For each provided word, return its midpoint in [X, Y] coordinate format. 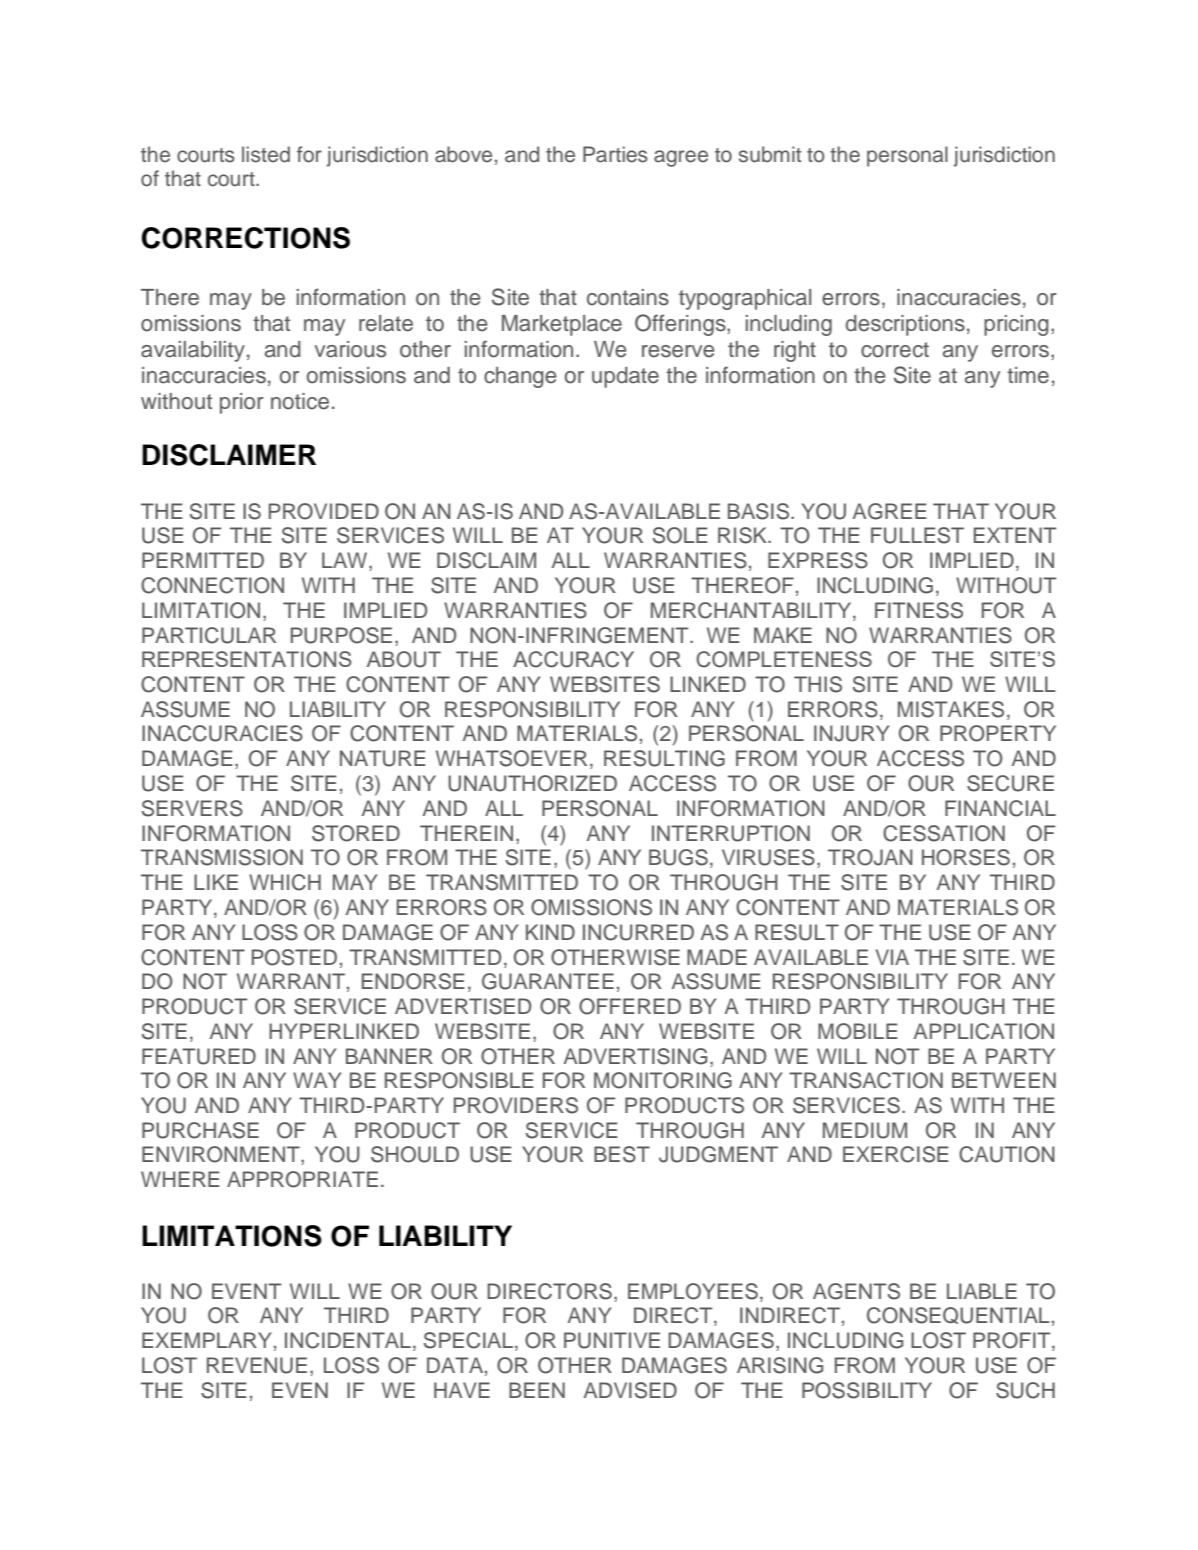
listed [266, 154]
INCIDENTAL [348, 1340]
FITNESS [919, 610]
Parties [615, 154]
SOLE [680, 535]
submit [770, 154]
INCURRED [638, 932]
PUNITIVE [612, 1340]
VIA [892, 957]
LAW [346, 561]
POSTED [294, 957]
